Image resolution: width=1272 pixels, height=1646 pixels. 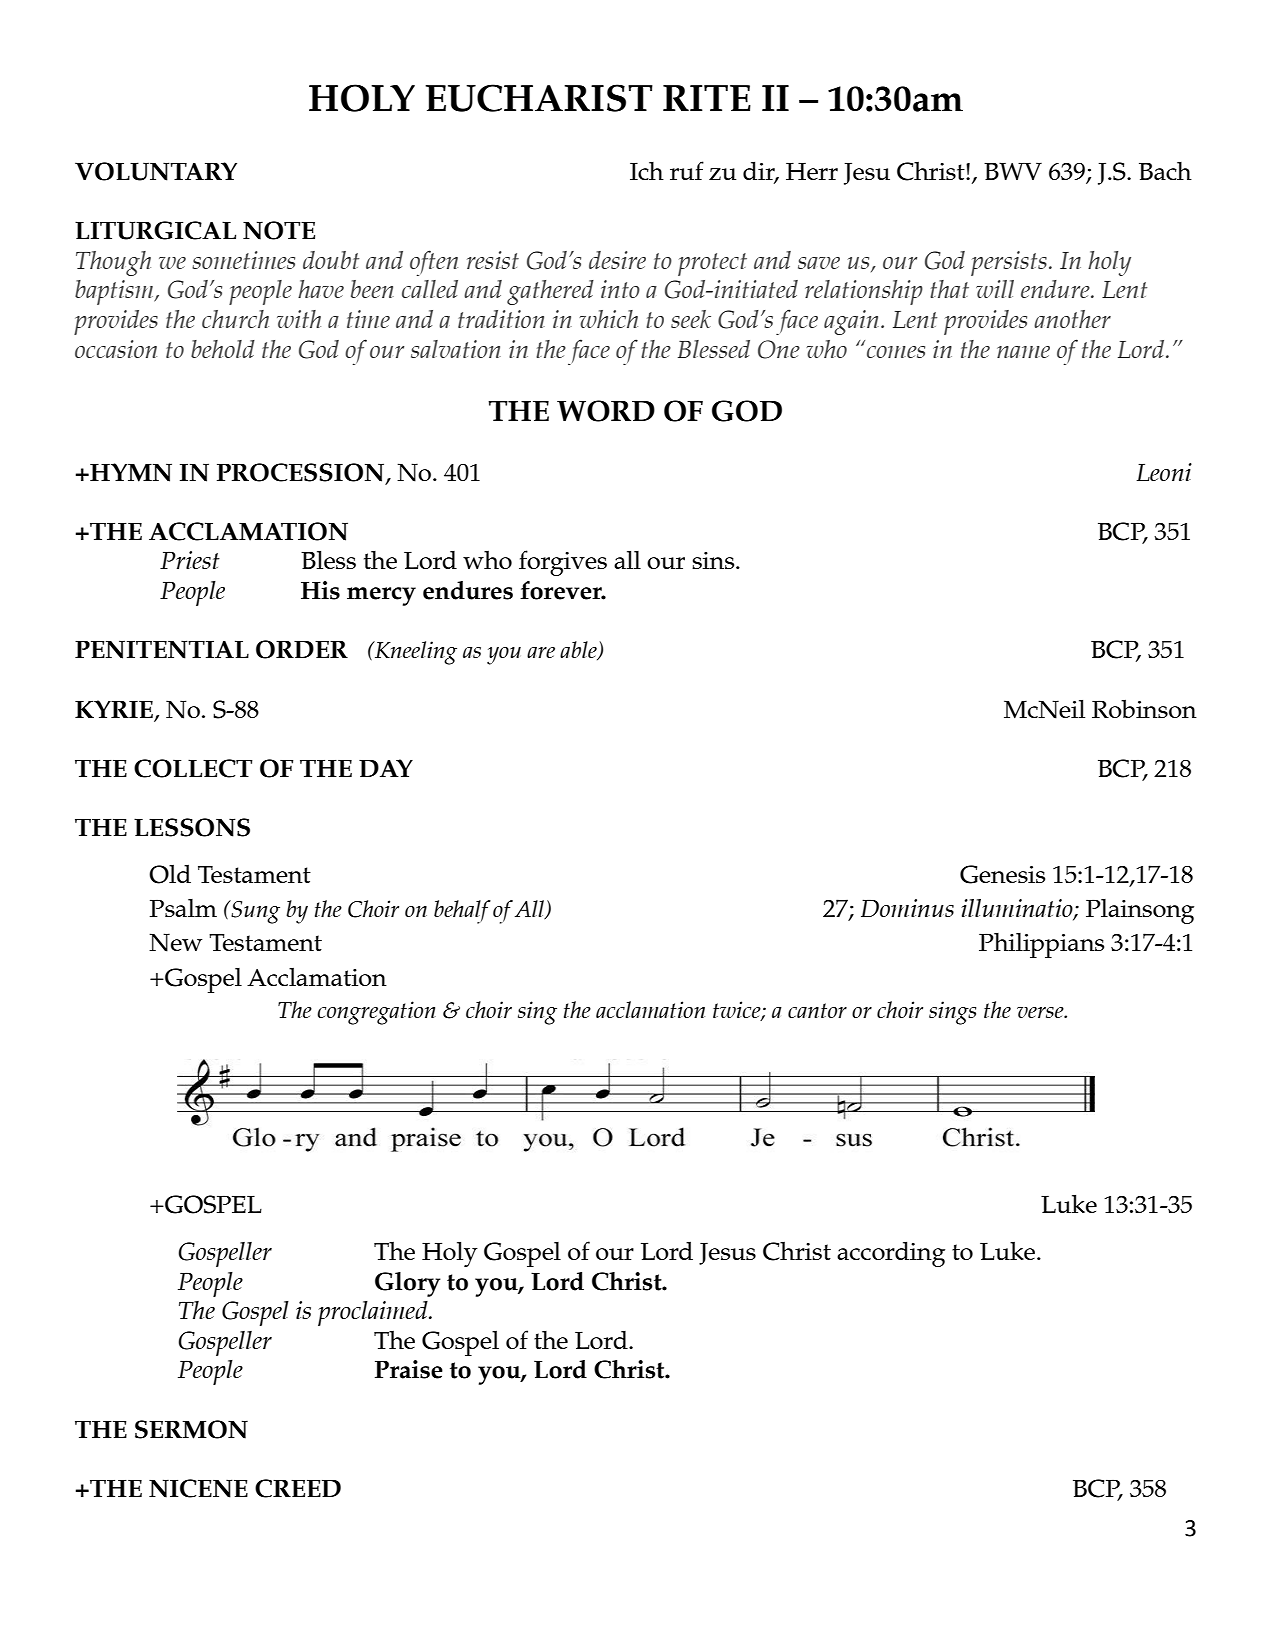 I want to click on ruf, so click(x=687, y=170).
